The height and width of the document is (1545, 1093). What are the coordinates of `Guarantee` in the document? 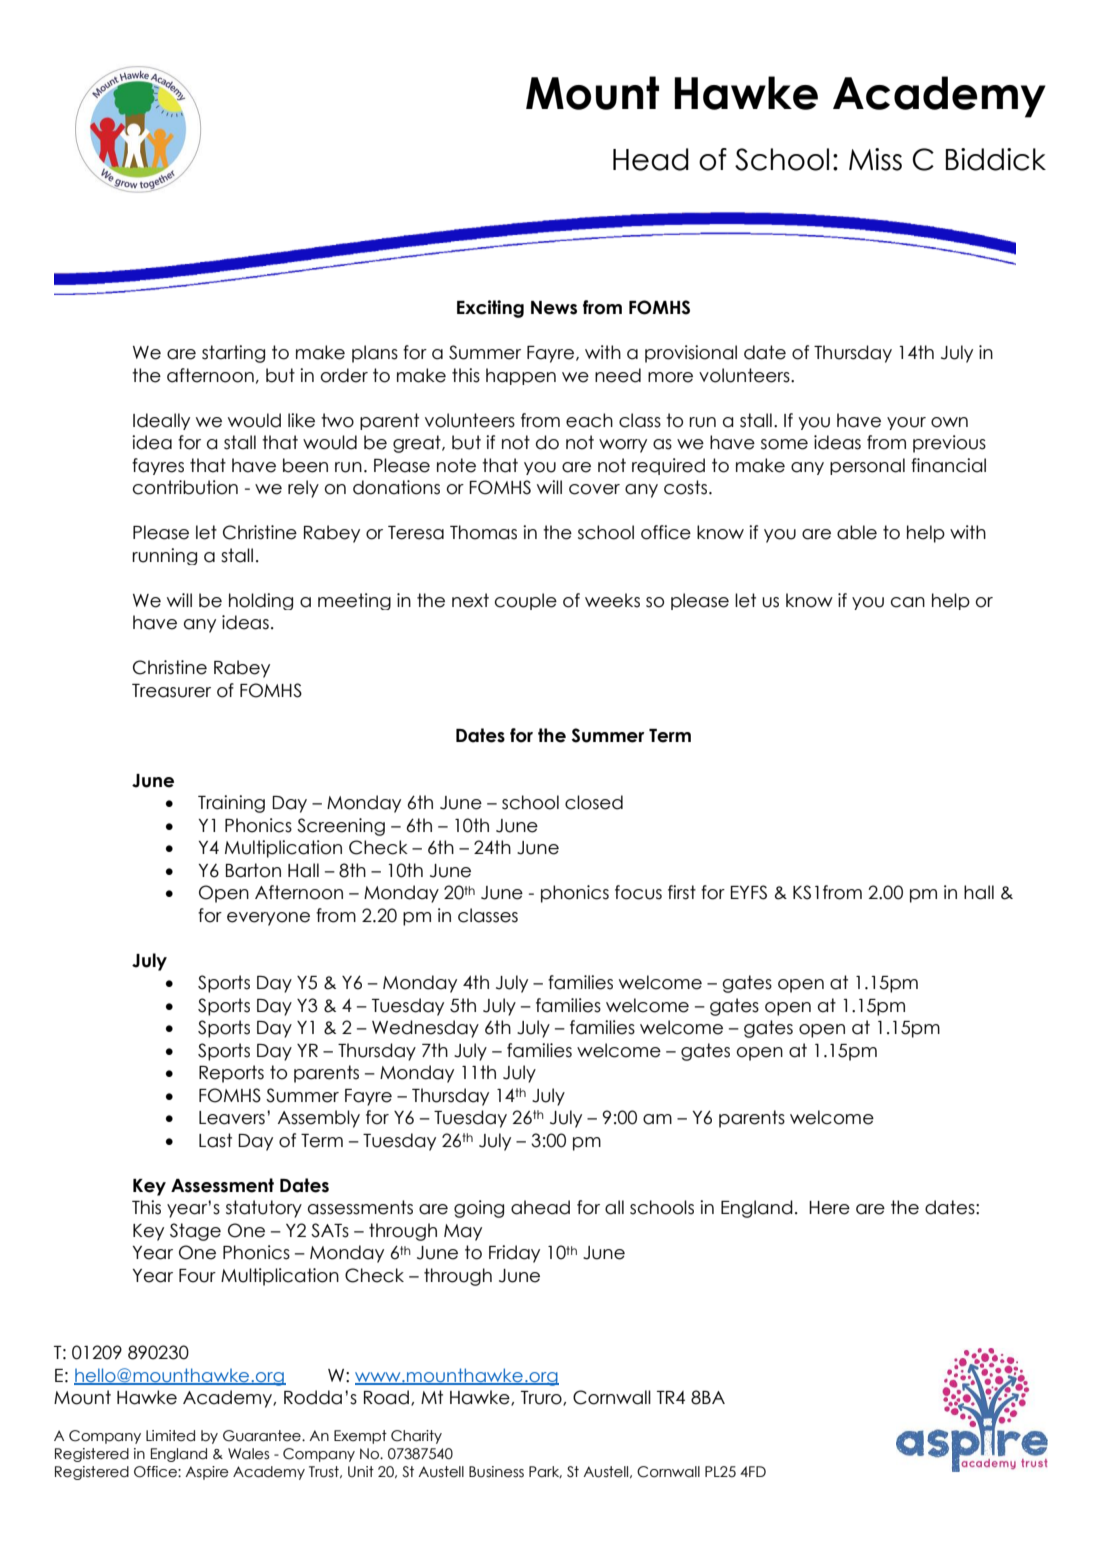 It's located at (263, 1436).
